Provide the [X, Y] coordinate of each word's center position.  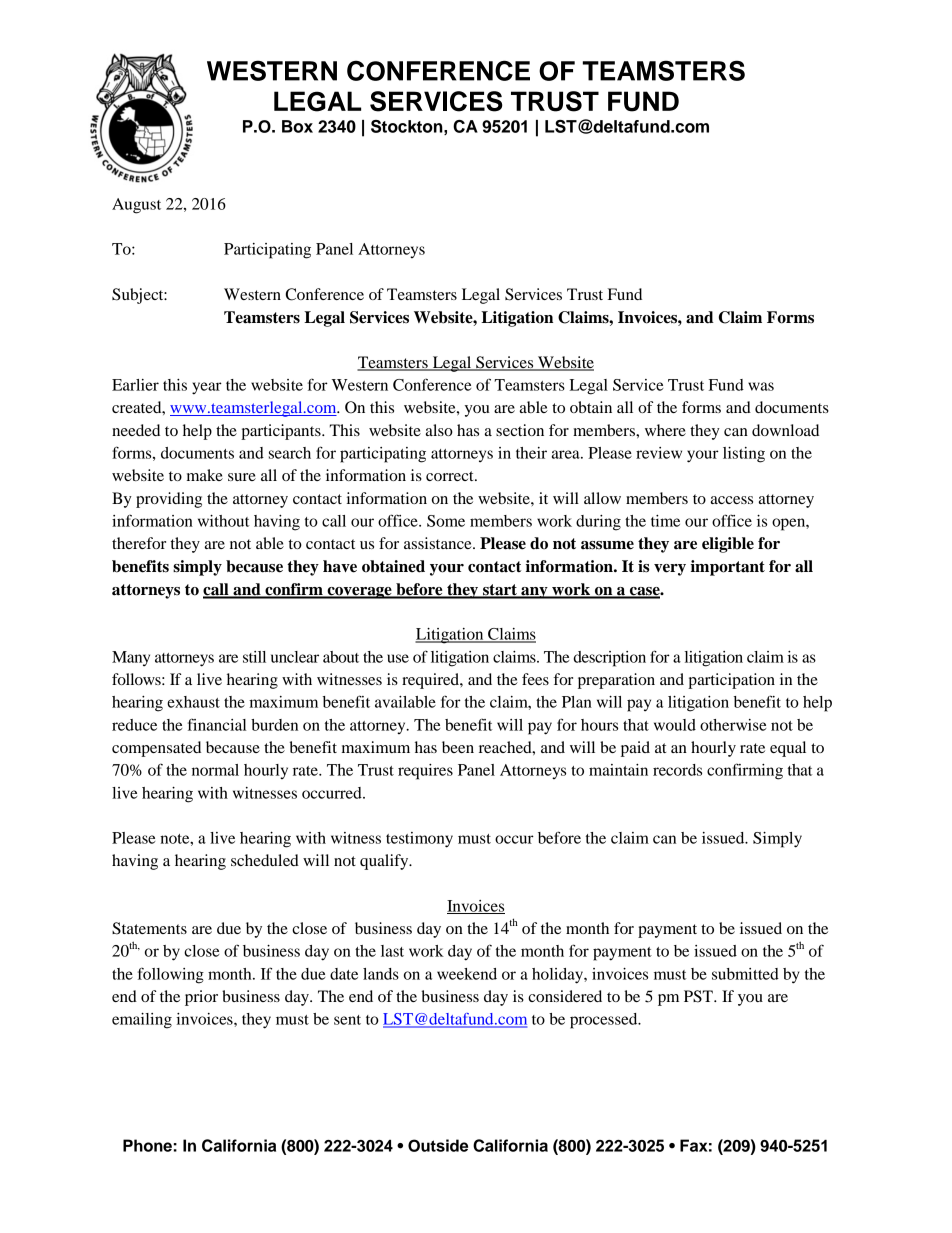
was [761, 386]
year [207, 388]
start [500, 591]
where [665, 430]
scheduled [265, 860]
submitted [745, 974]
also [439, 430]
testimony [419, 840]
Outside [438, 1145]
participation [731, 681]
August [136, 206]
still [254, 657]
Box [297, 126]
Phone [147, 1145]
